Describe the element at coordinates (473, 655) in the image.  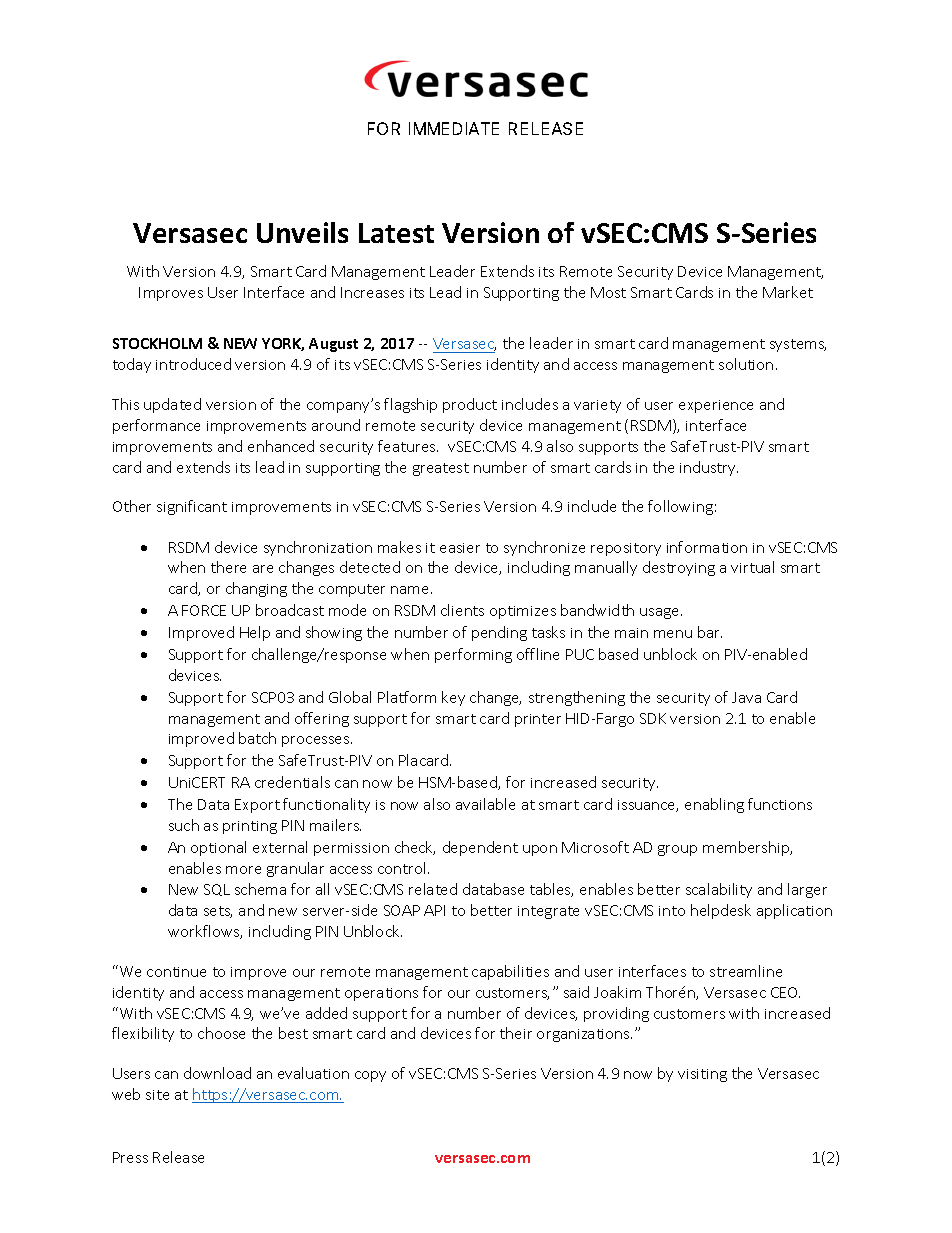
I see `performing` at that location.
